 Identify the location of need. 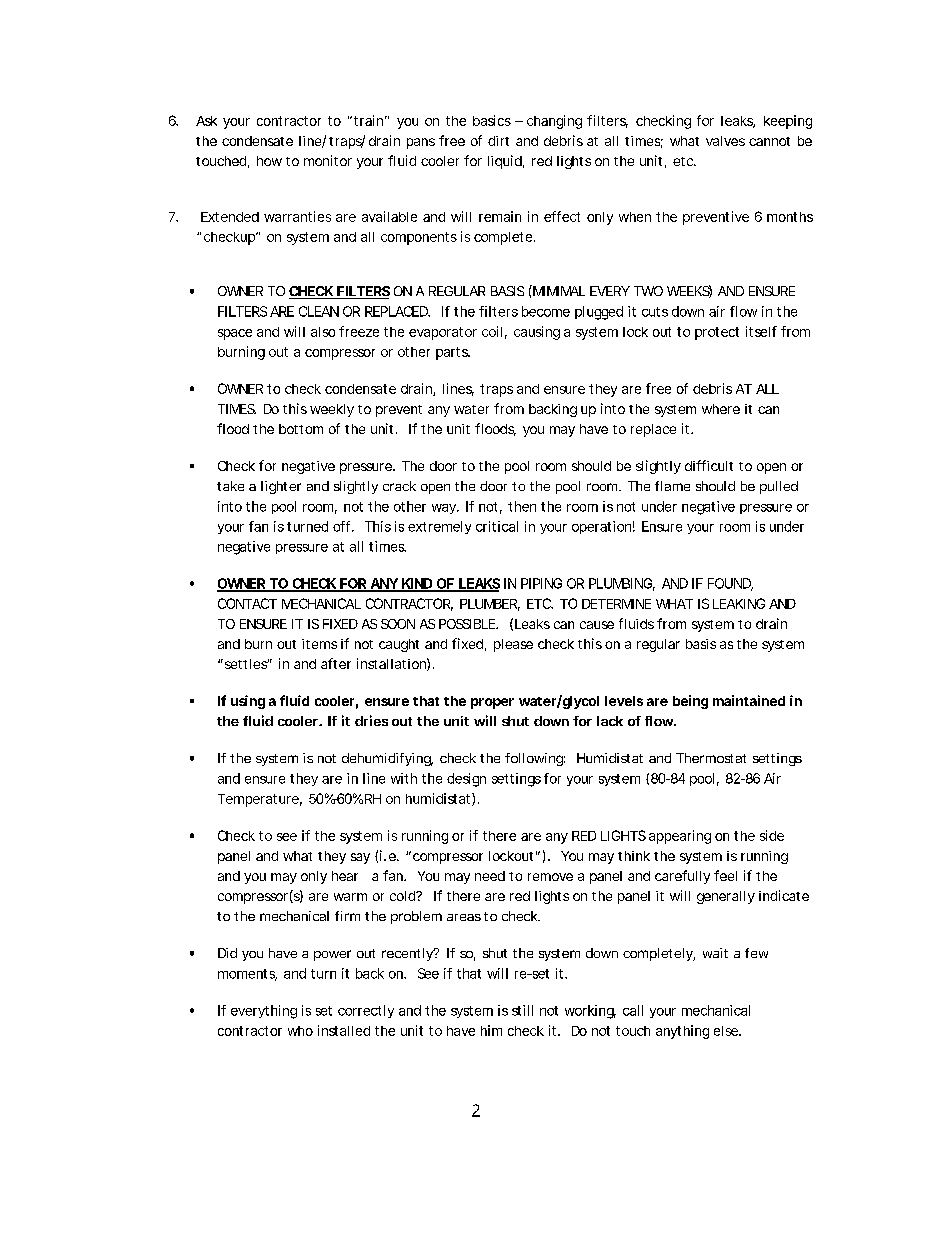
(490, 876).
